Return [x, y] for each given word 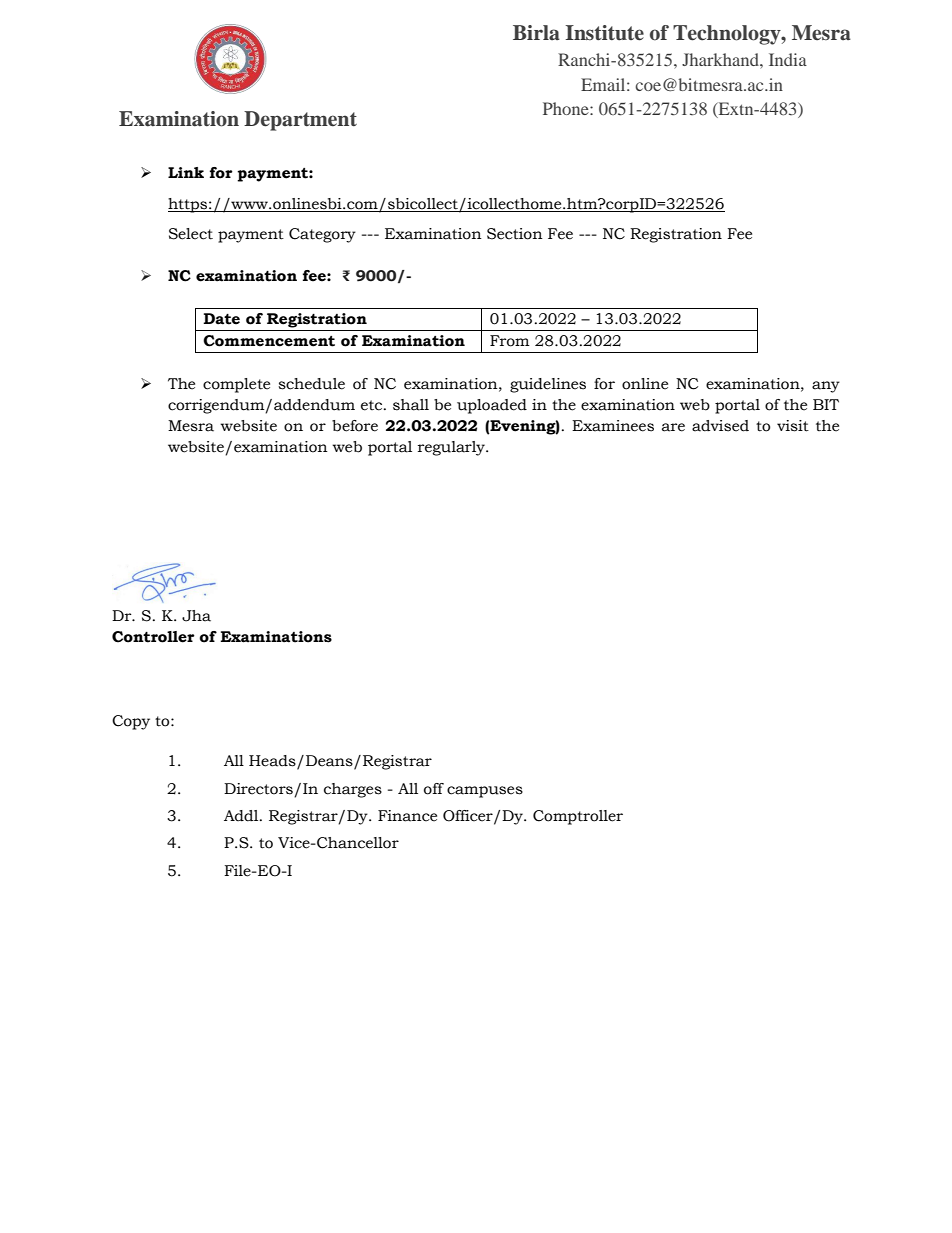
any [826, 387]
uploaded [492, 406]
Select [191, 234]
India [788, 59]
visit [793, 426]
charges [353, 790]
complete [236, 385]
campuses [485, 792]
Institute [605, 33]
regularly [452, 448]
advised [720, 426]
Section [515, 234]
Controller [153, 637]
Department [300, 121]
